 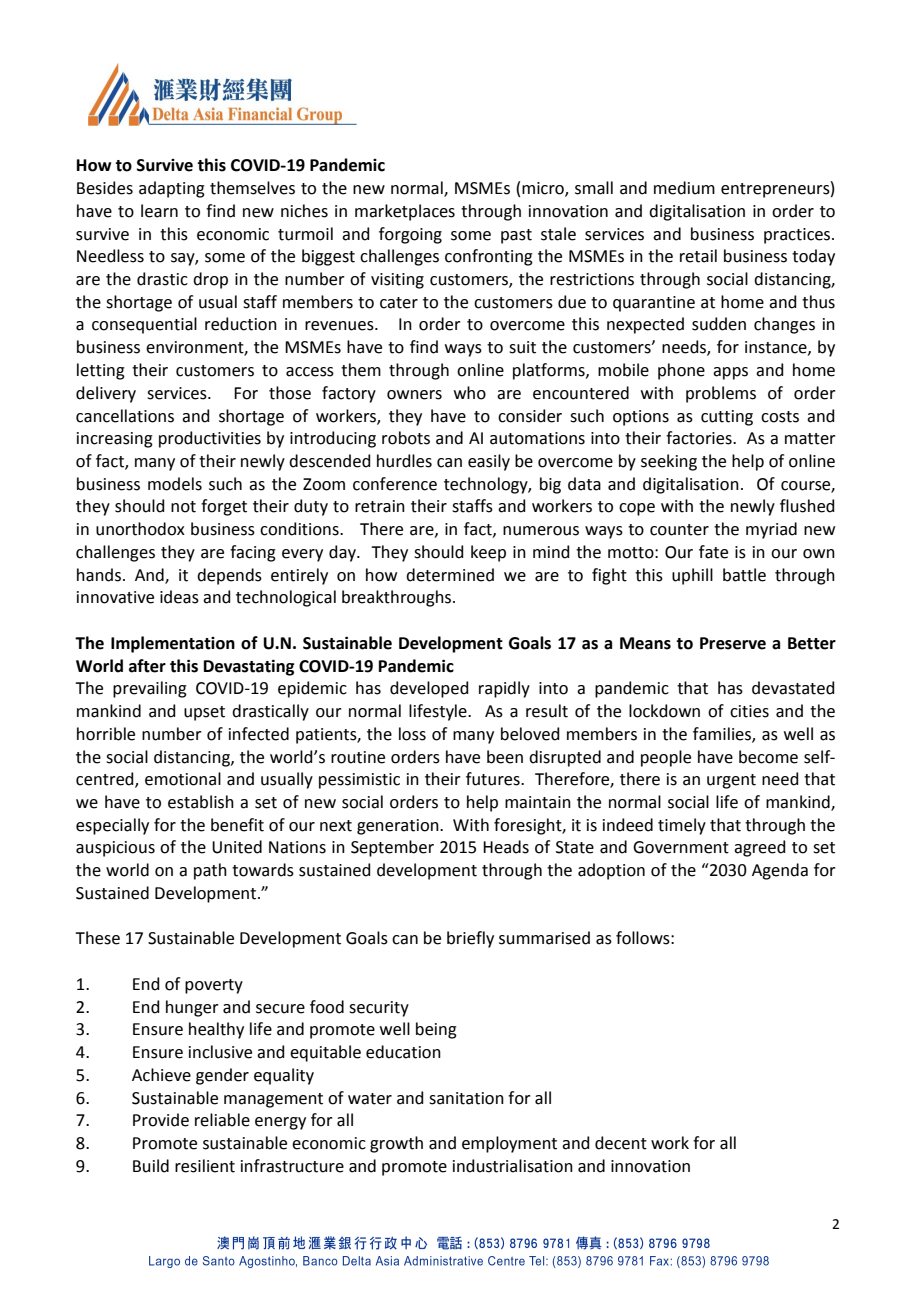 What do you see at coordinates (733, 643) in the screenshot?
I see `Preserve` at bounding box center [733, 643].
